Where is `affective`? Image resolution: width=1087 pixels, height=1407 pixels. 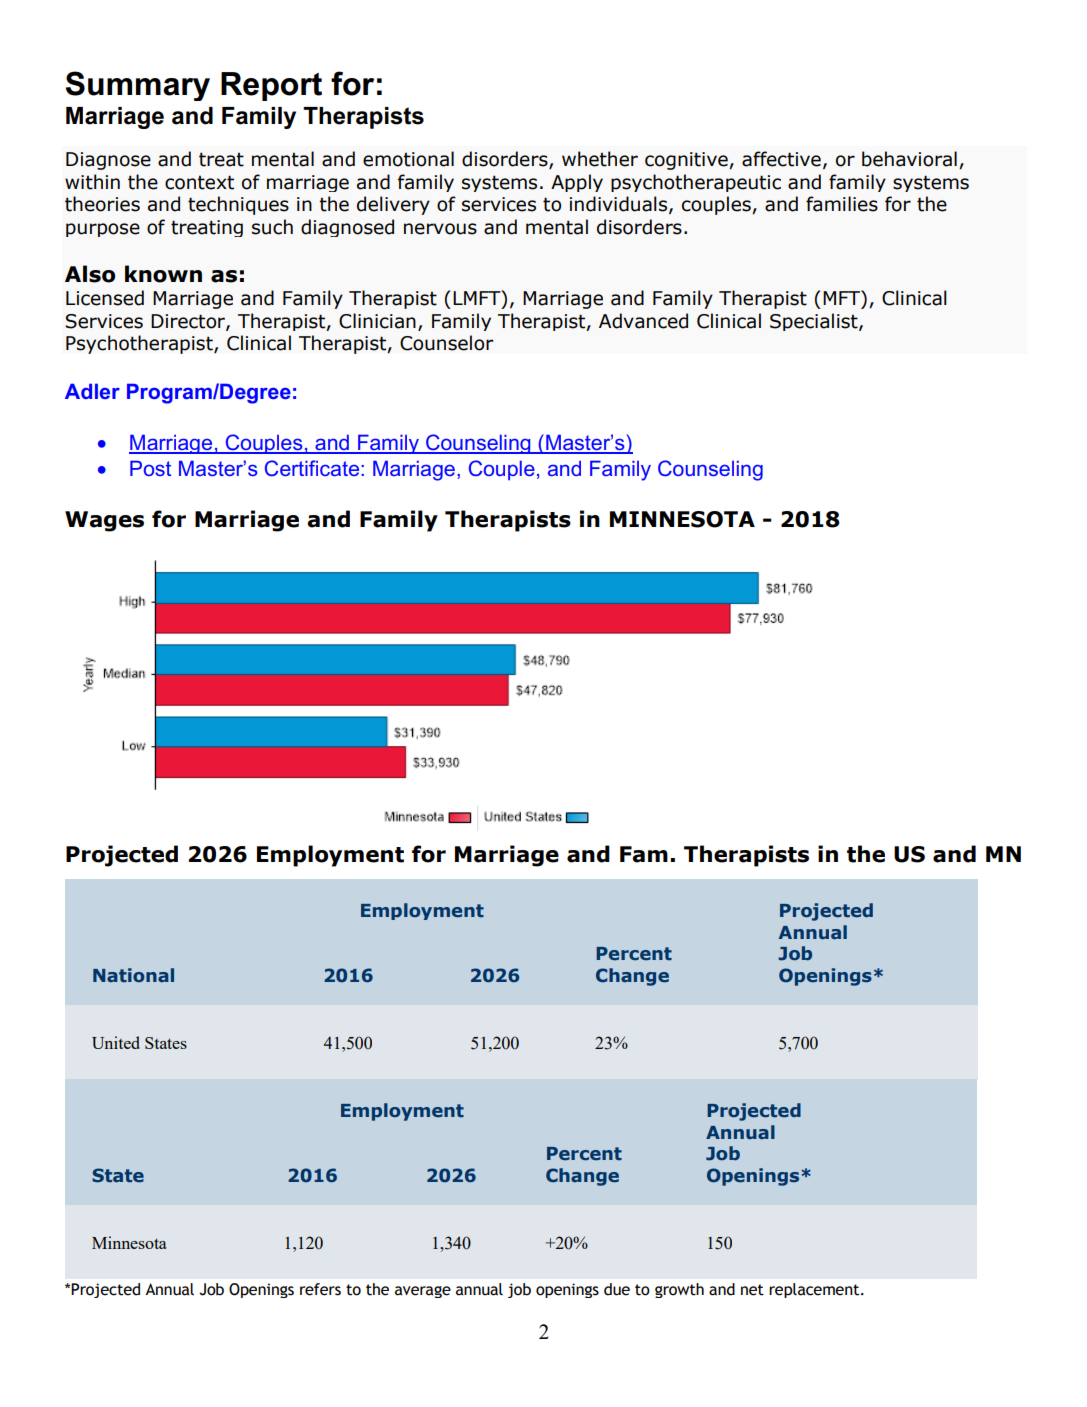
affective is located at coordinates (781, 159).
